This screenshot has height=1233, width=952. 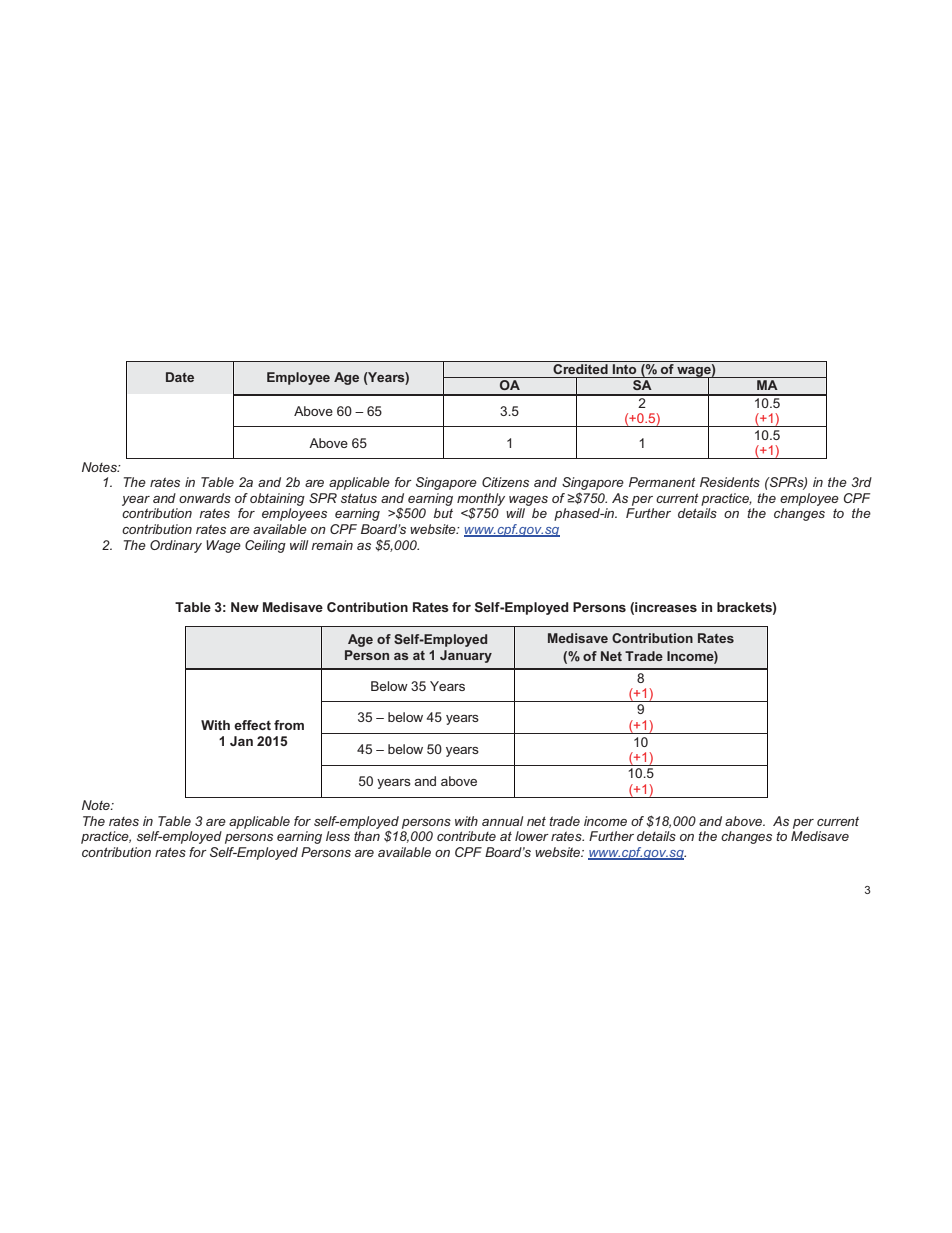 What do you see at coordinates (730, 482) in the screenshot?
I see `Residents` at bounding box center [730, 482].
